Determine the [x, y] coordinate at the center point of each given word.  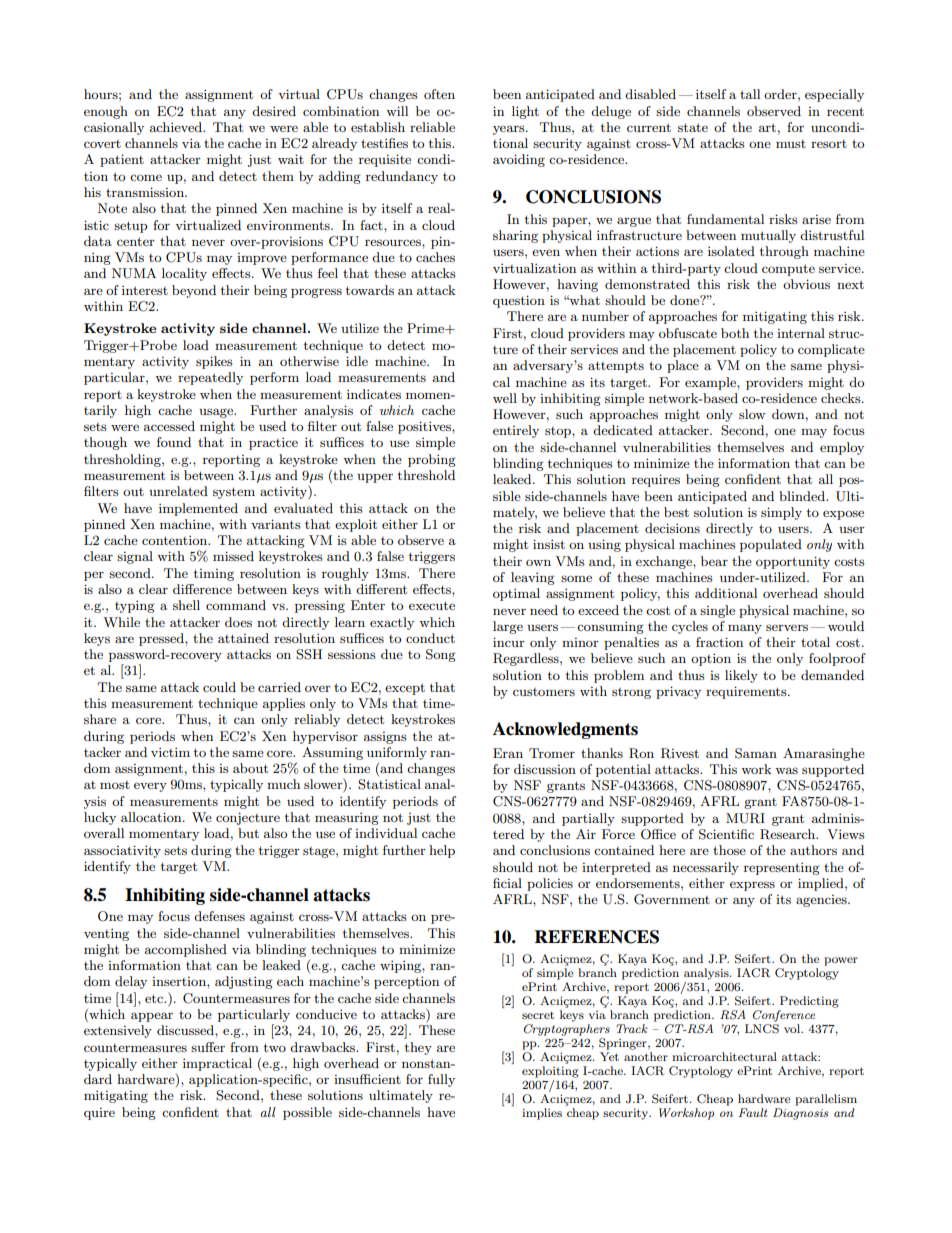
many [745, 629]
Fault [753, 1112]
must [791, 144]
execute [432, 605]
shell [186, 605]
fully [441, 1080]
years [510, 130]
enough [106, 112]
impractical [217, 1064]
